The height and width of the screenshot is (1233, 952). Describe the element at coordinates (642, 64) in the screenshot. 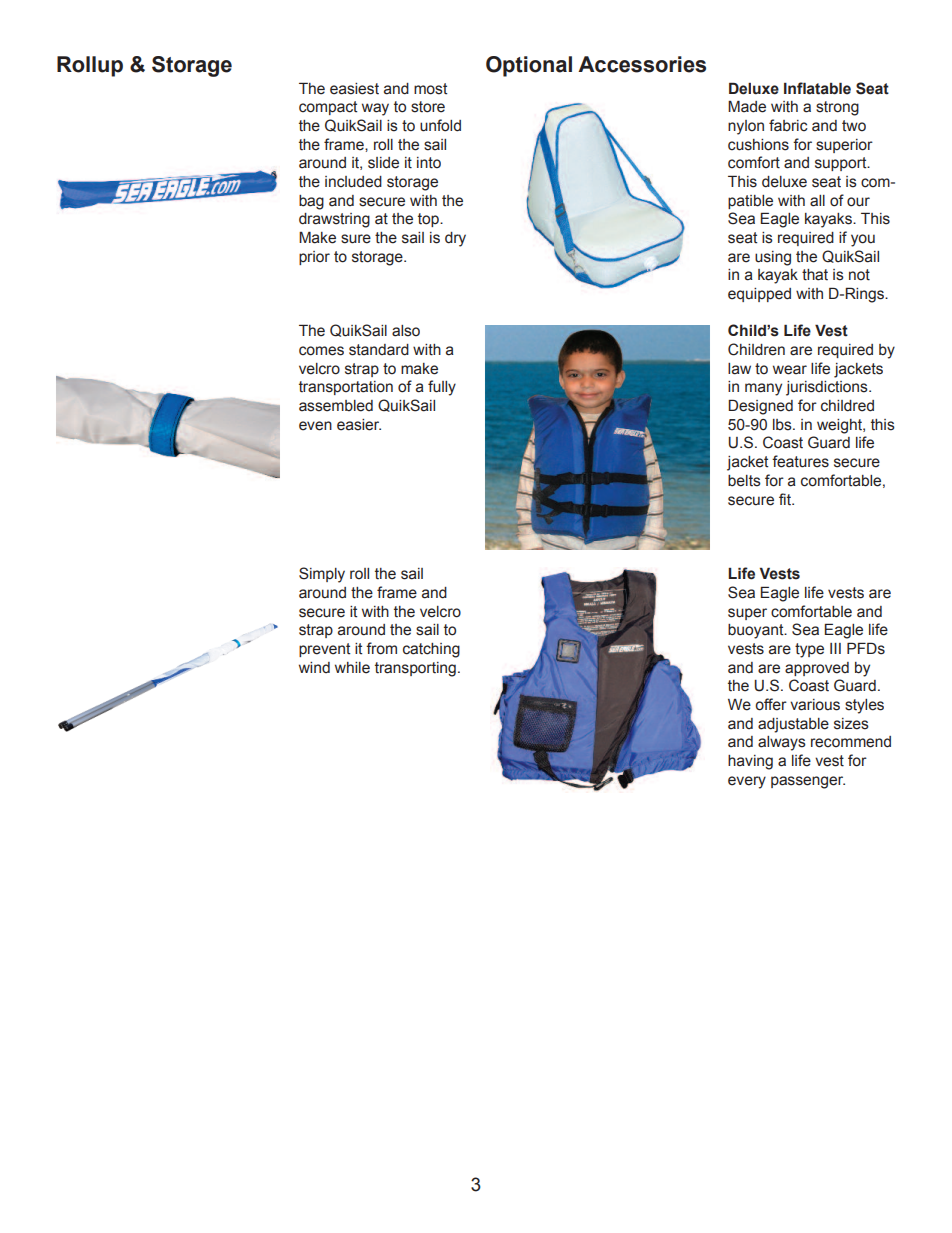

I see `Accessories` at that location.
